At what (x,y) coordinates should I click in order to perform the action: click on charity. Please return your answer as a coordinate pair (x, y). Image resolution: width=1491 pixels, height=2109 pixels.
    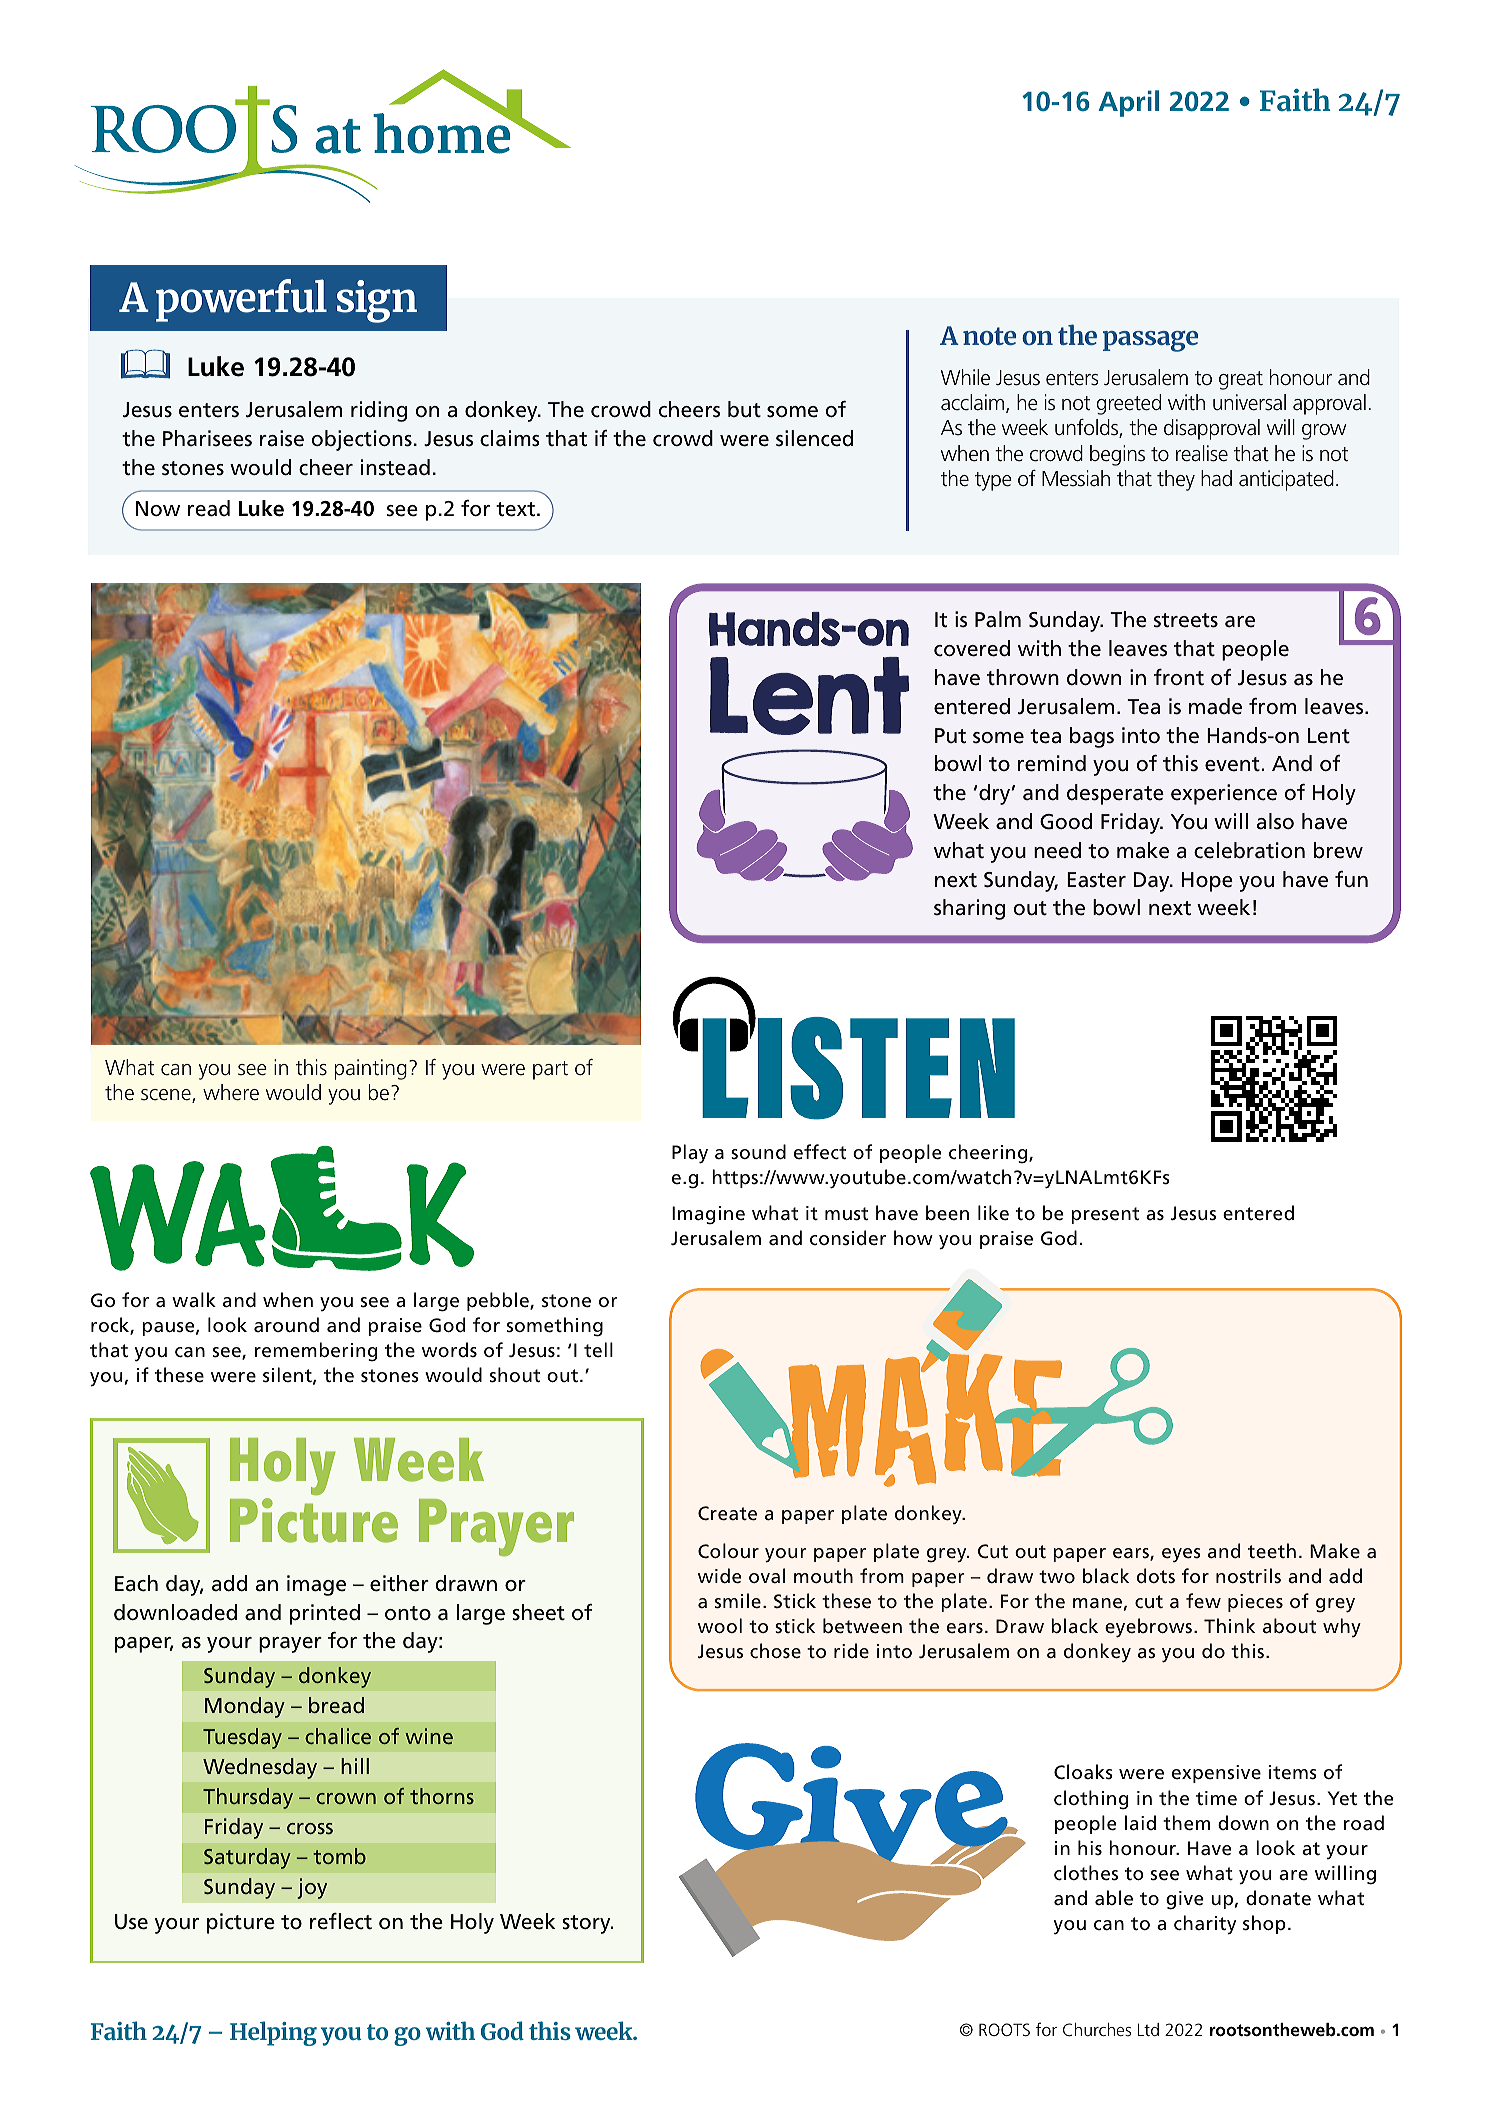
    Looking at the image, I should click on (1205, 1925).
